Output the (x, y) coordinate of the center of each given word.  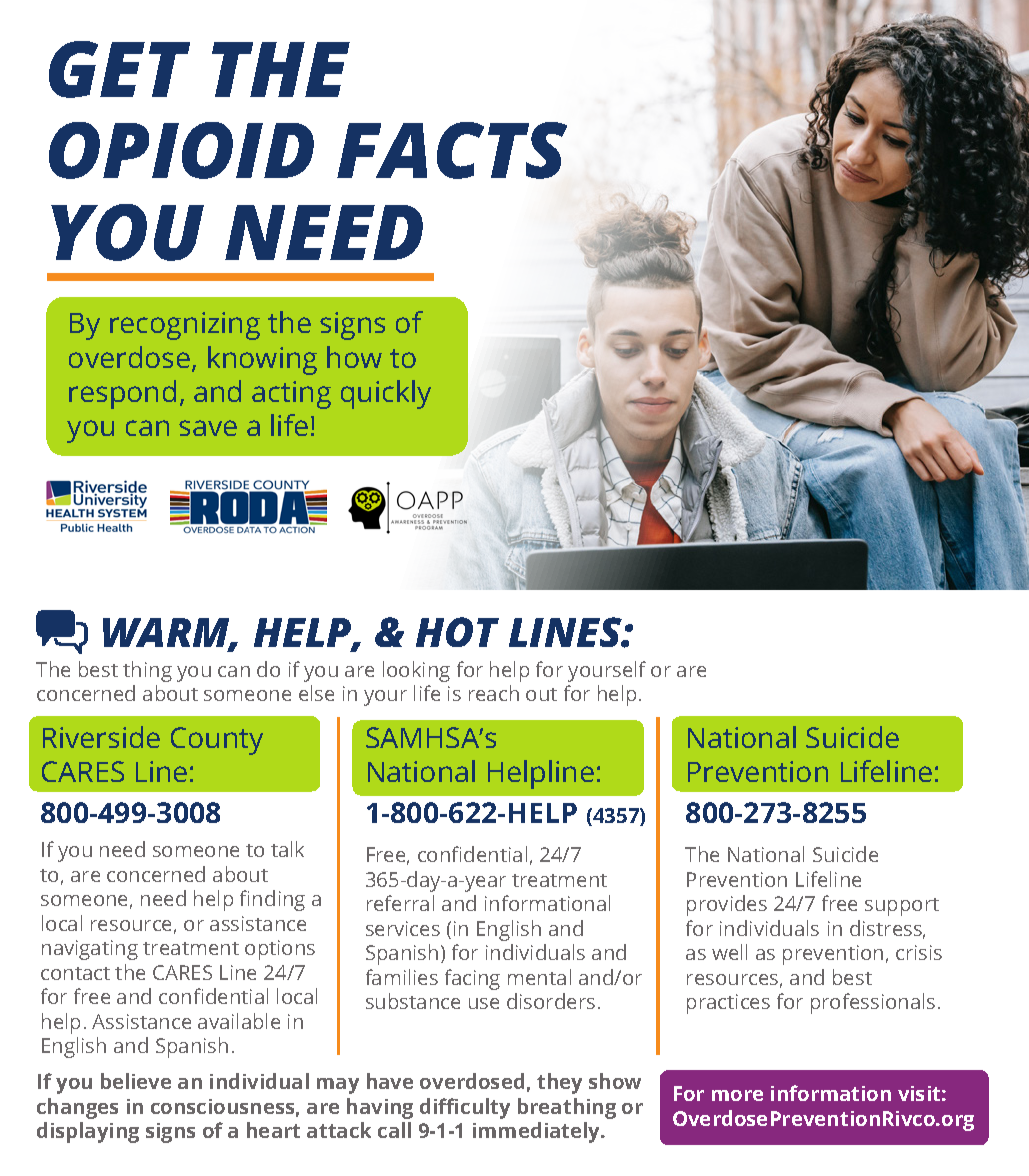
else (316, 693)
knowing (262, 360)
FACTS (452, 150)
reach (494, 693)
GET (119, 69)
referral (400, 903)
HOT (457, 632)
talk (287, 849)
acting (291, 395)
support (902, 907)
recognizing (185, 326)
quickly (386, 394)
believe (136, 1081)
